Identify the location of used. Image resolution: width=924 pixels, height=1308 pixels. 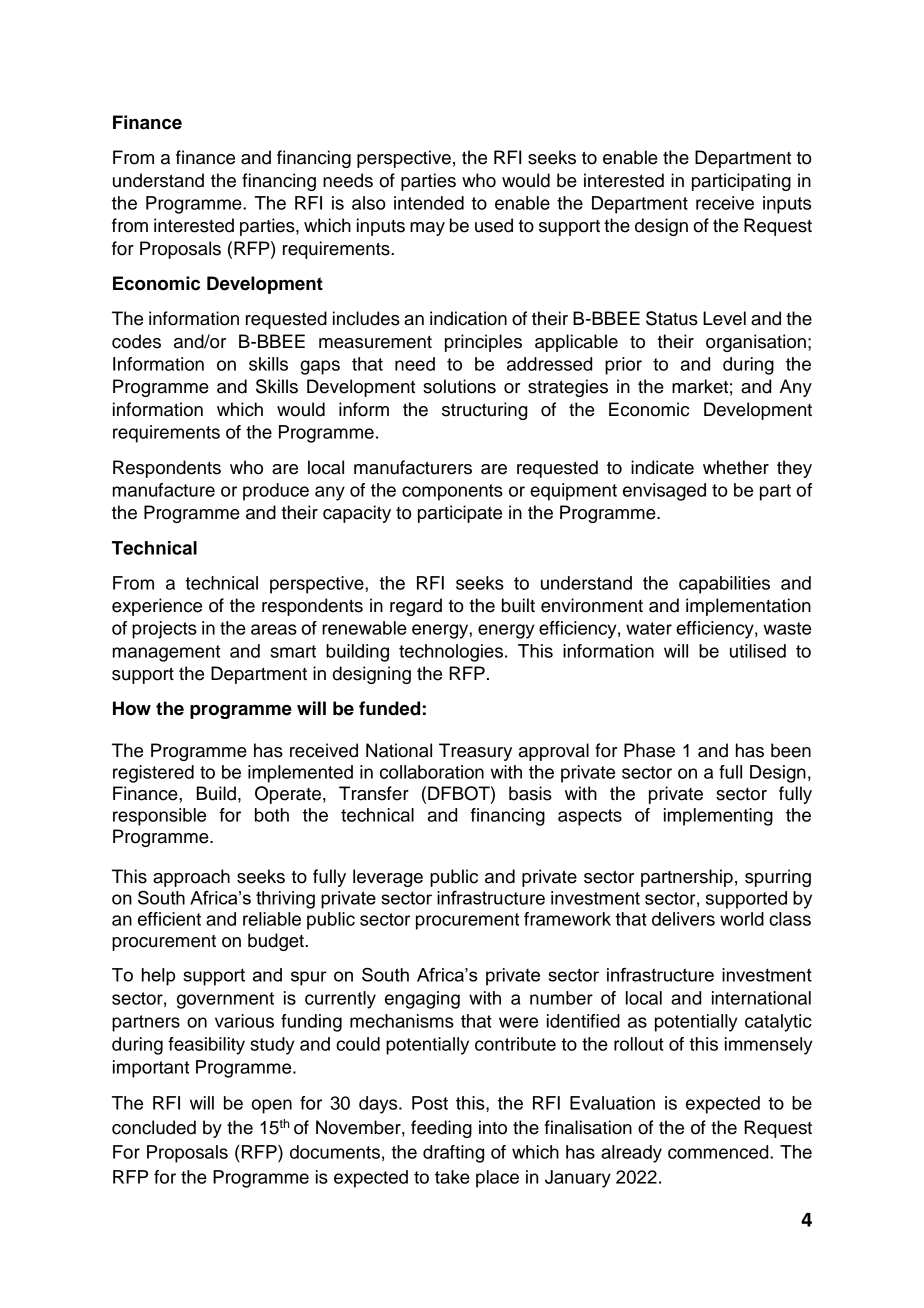
(494, 225).
